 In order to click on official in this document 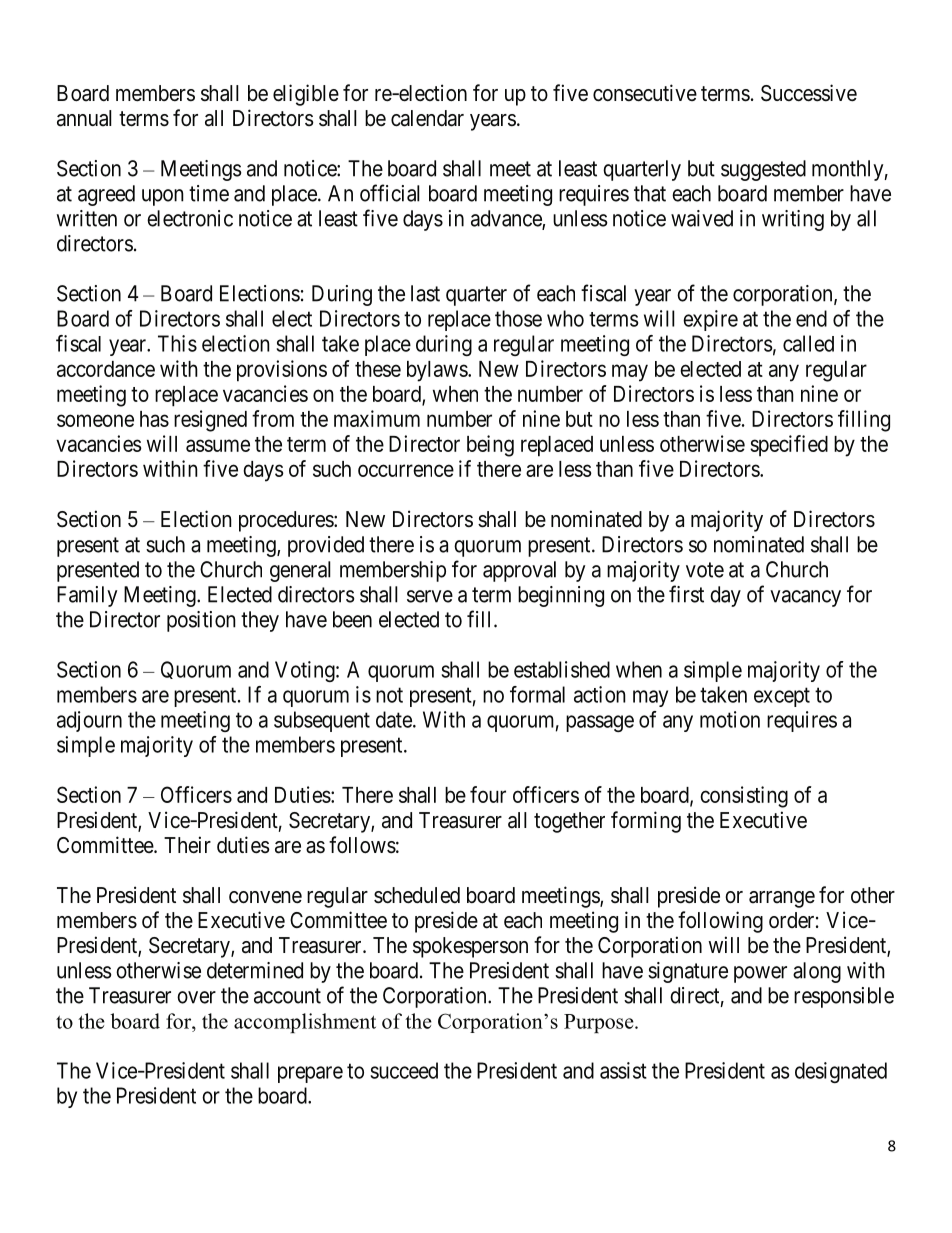, I will do `click(390, 193)`.
